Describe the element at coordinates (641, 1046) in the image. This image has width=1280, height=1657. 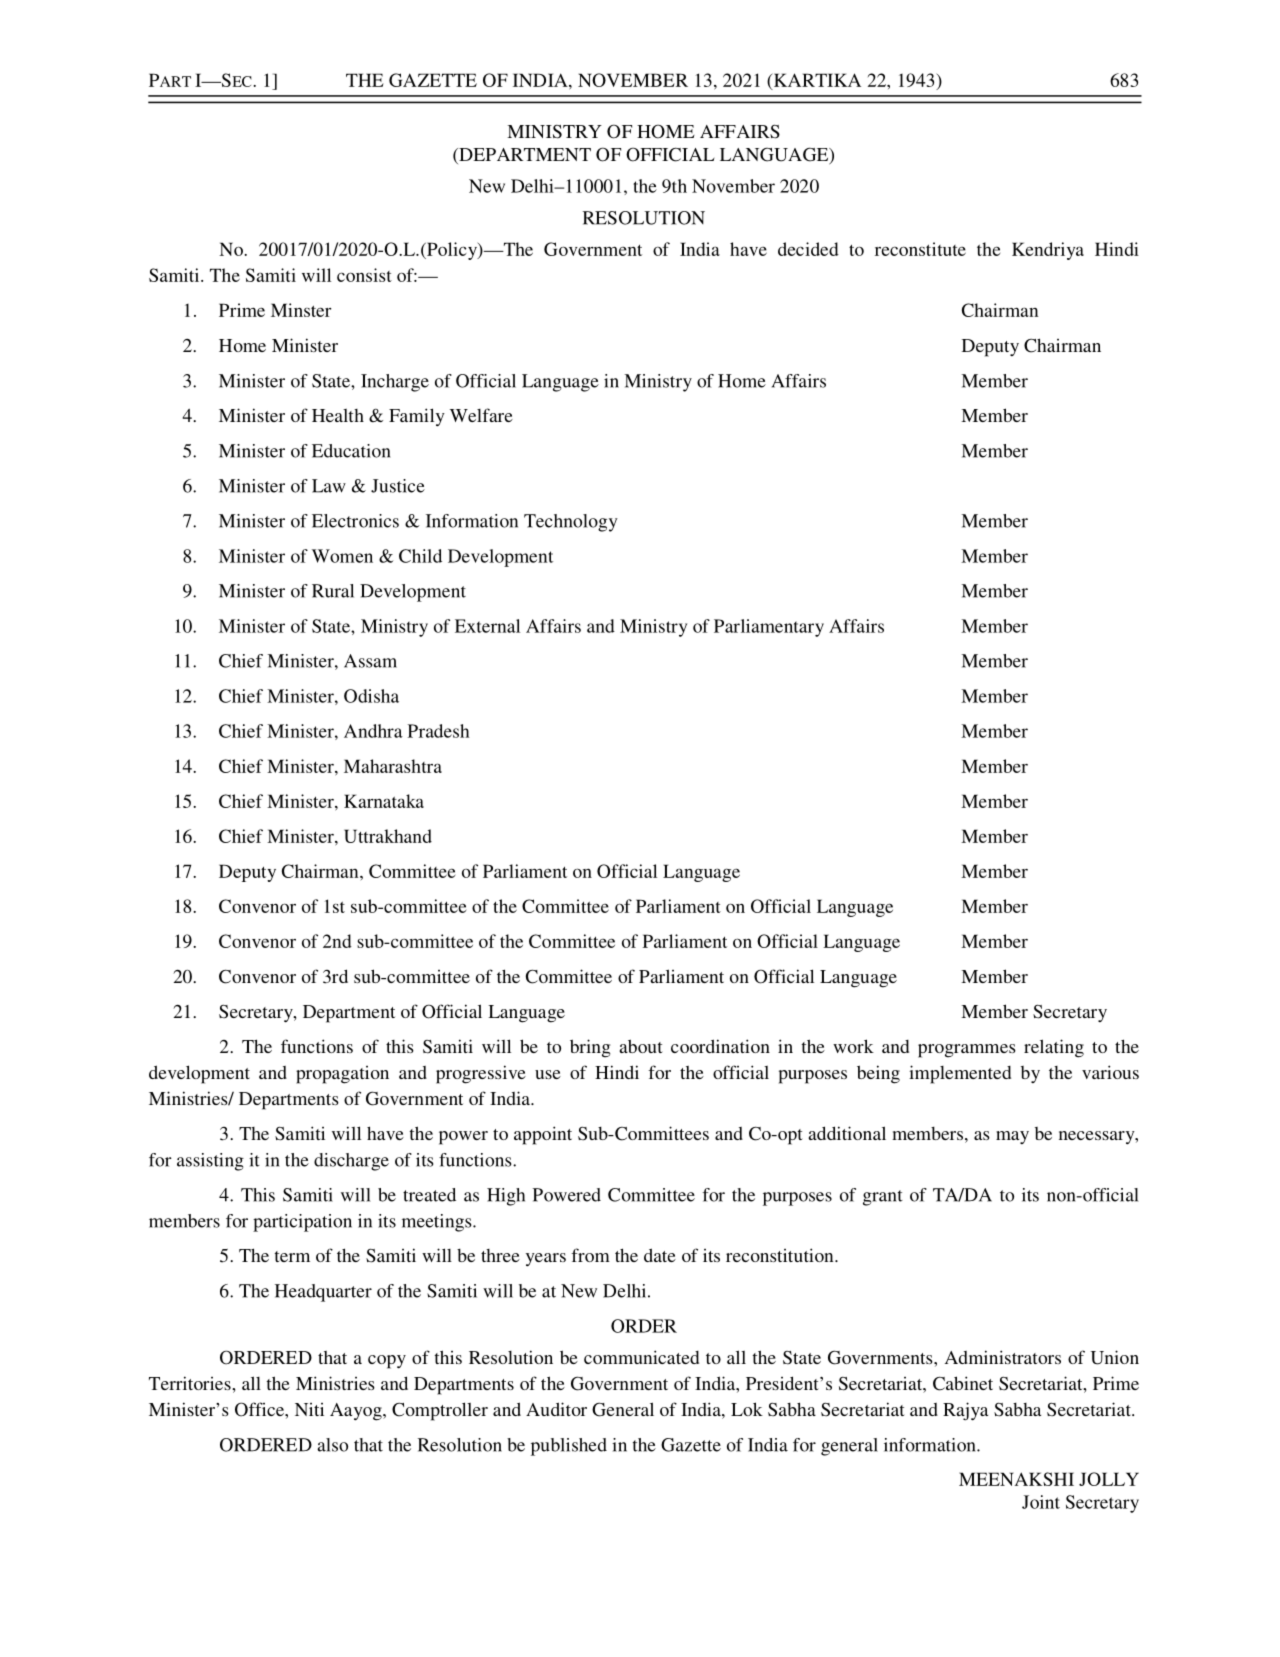
I see `about` at that location.
